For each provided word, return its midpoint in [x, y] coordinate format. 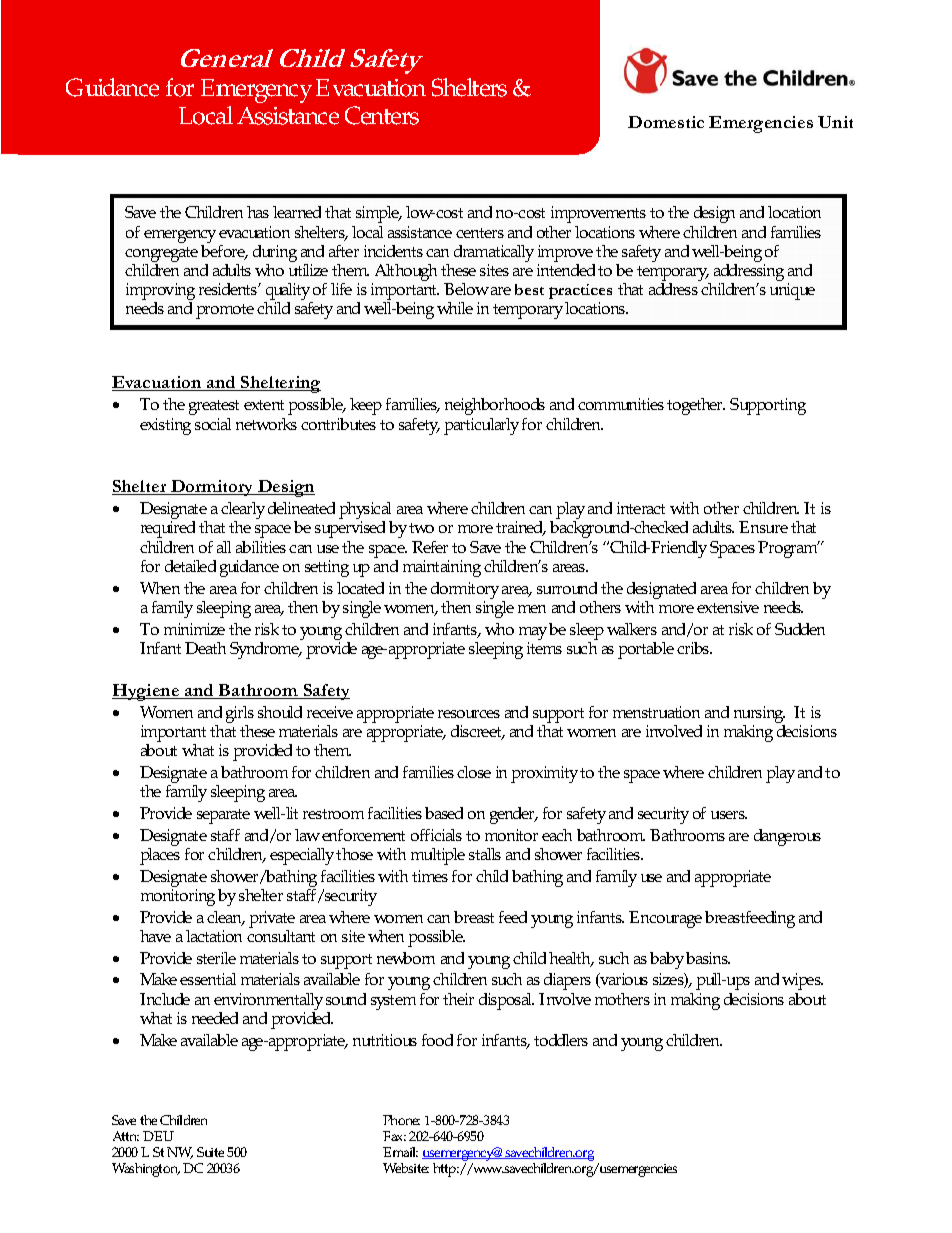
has [258, 212]
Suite [210, 1152]
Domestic [666, 122]
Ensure [763, 527]
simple [379, 214]
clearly [243, 512]
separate [223, 816]
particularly [481, 426]
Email [400, 1152]
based [444, 813]
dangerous [787, 837]
